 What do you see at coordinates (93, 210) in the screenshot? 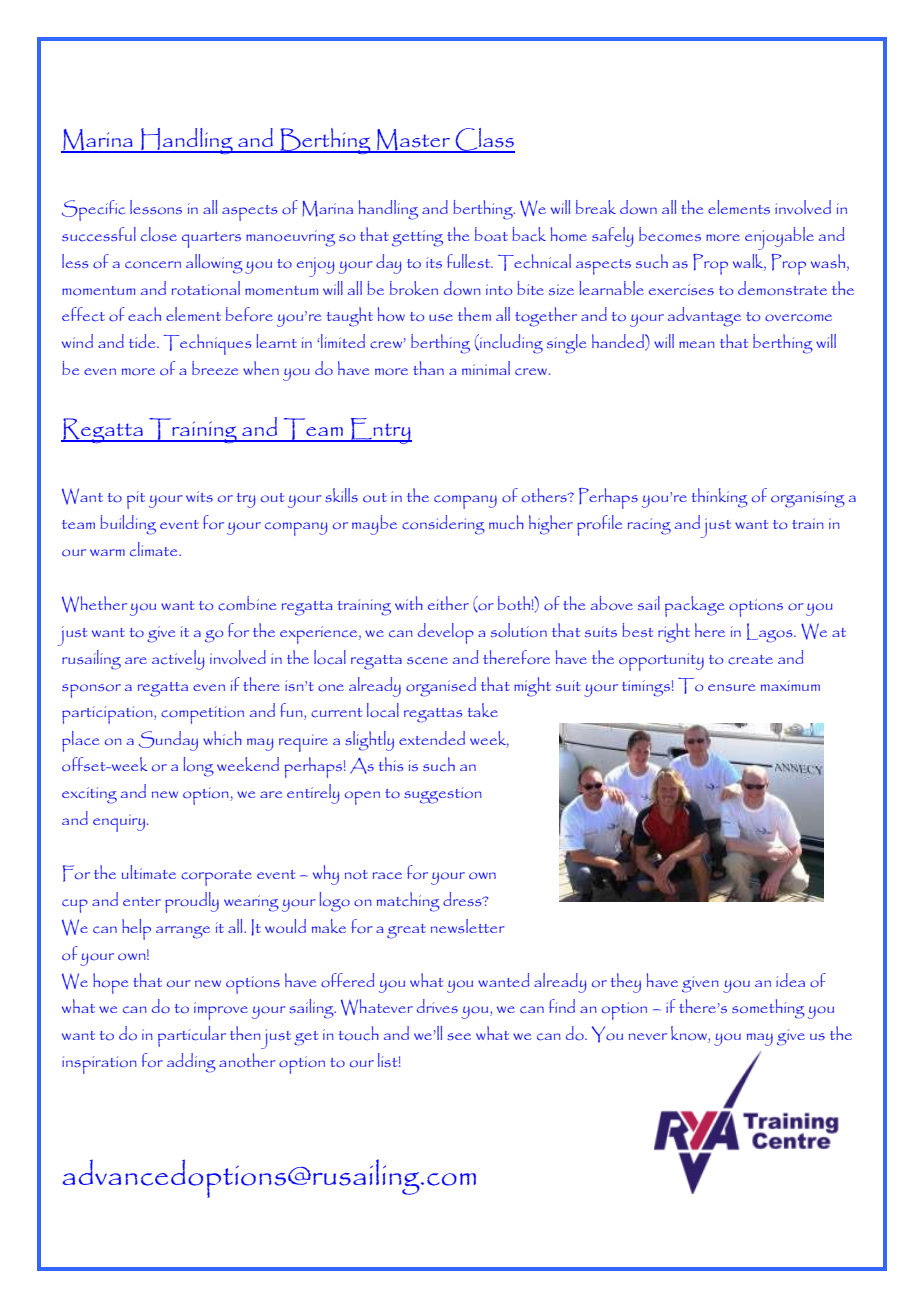
I see `Specific` at bounding box center [93, 210].
